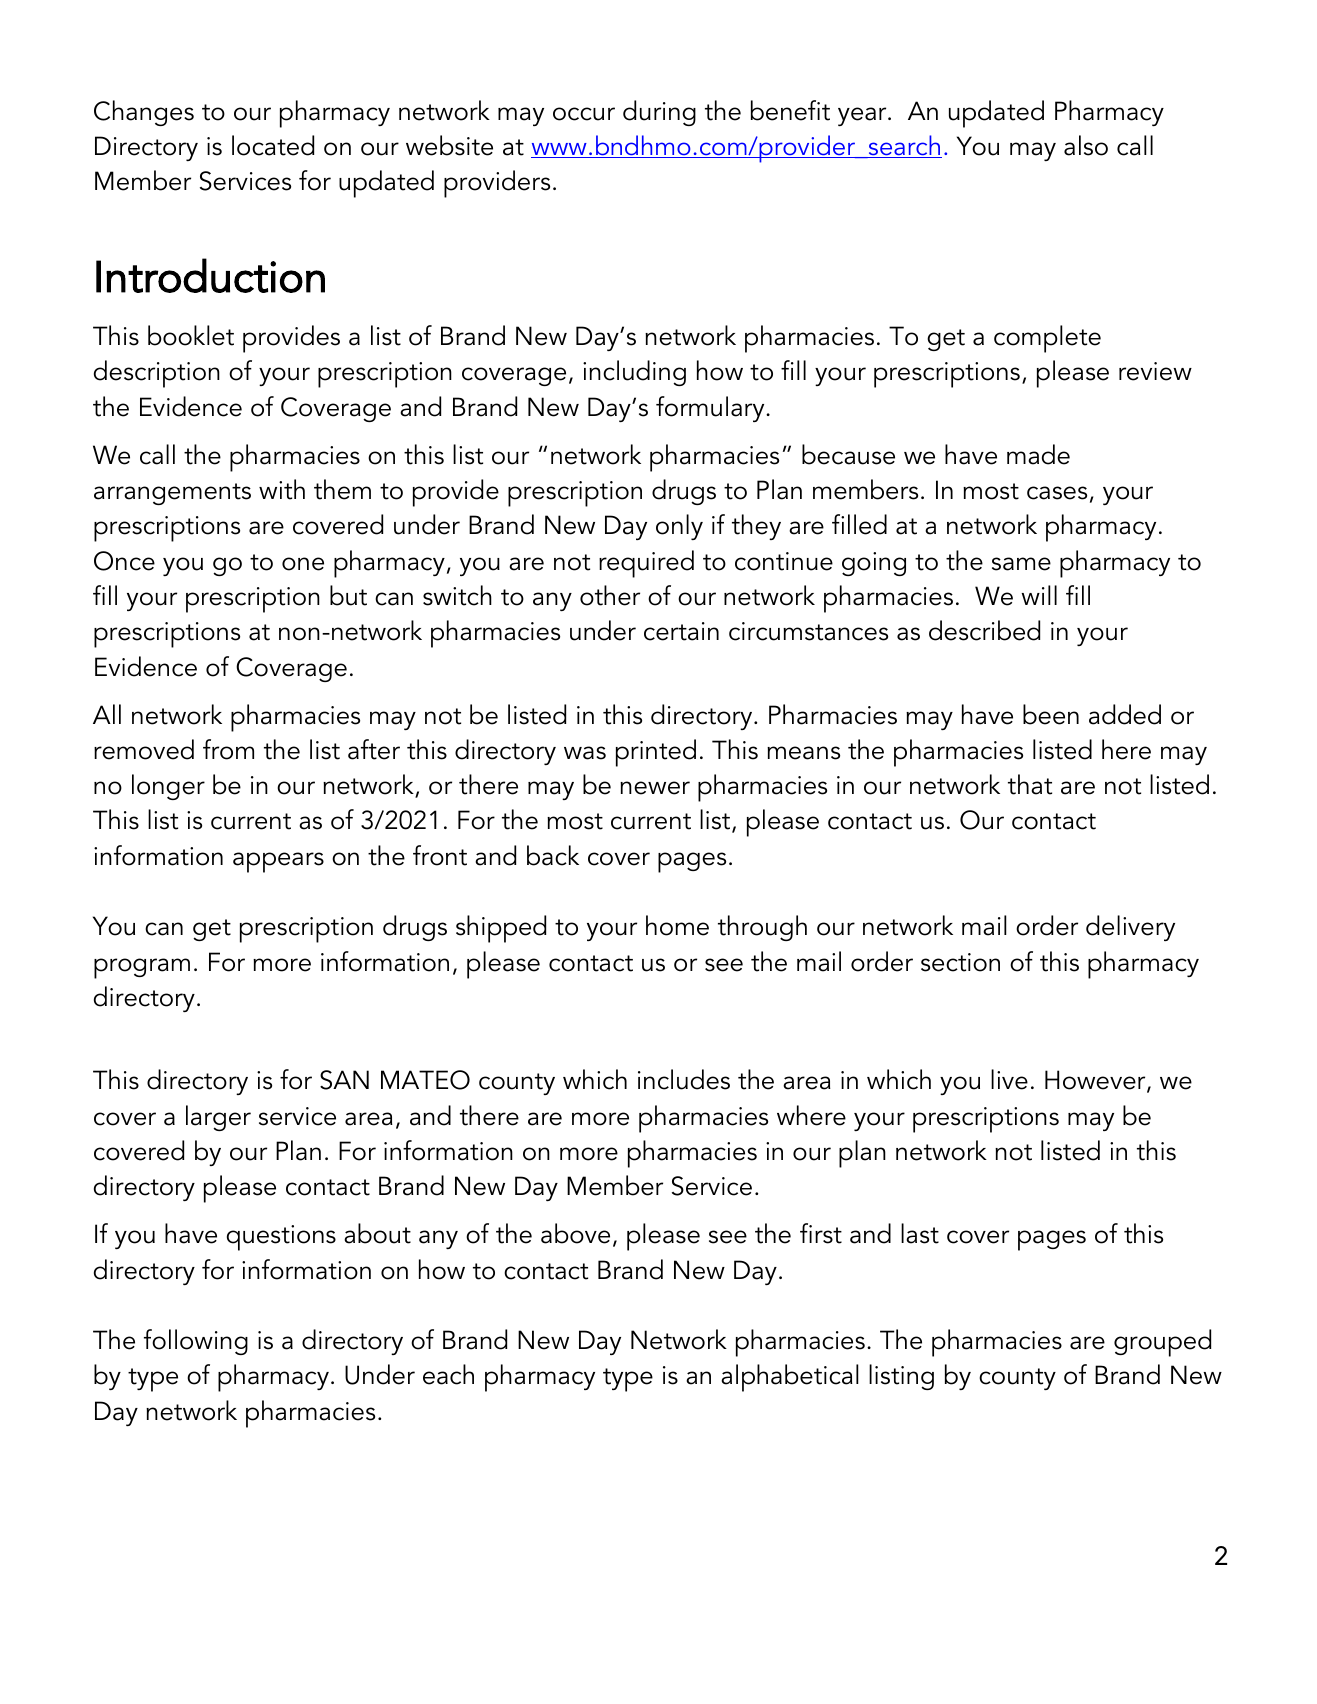 The height and width of the document is (1704, 1317). I want to click on located, so click(273, 145).
